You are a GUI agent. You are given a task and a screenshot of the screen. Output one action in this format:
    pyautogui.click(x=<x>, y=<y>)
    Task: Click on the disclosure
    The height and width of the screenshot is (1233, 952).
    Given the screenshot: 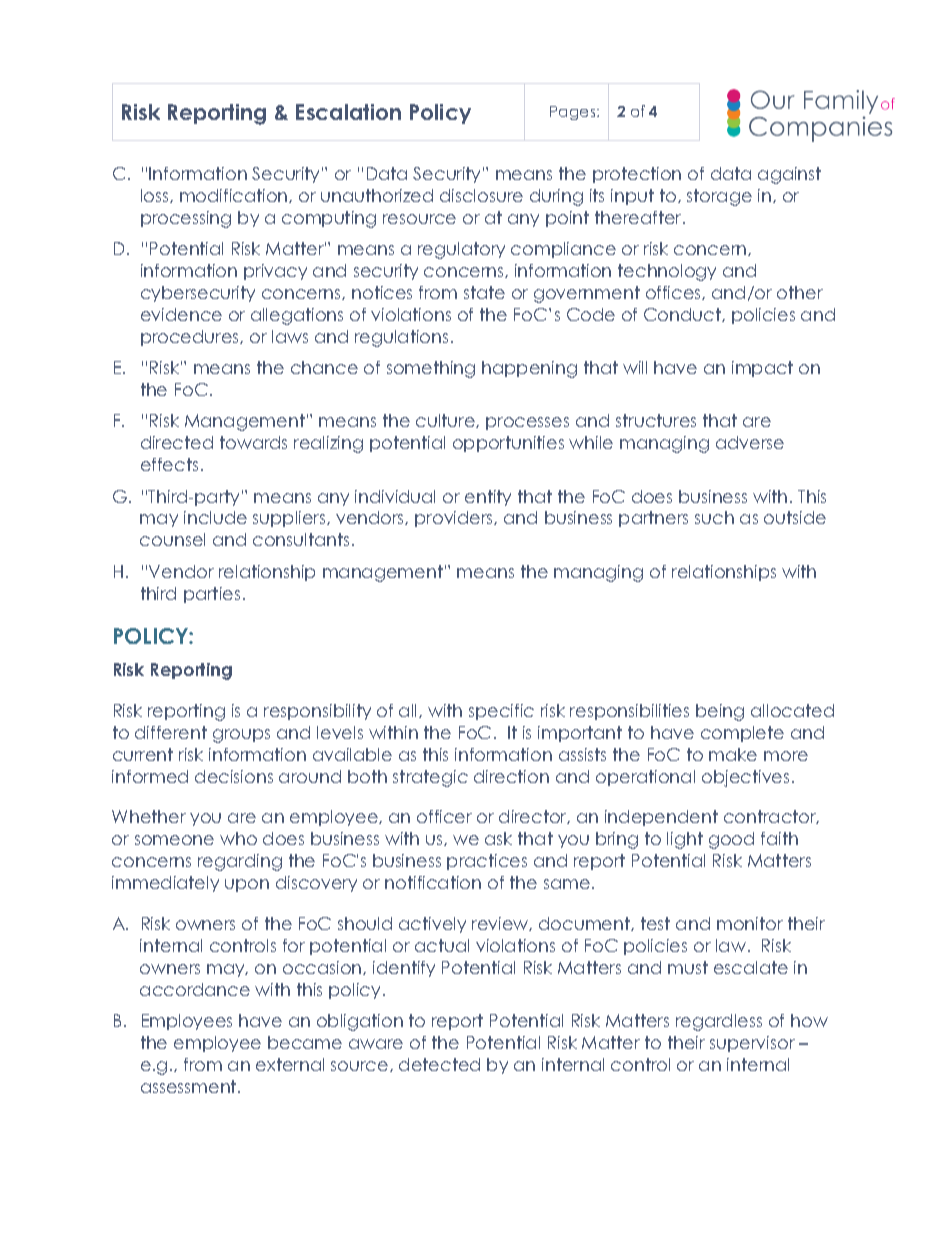 What is the action you would take?
    pyautogui.click(x=481, y=195)
